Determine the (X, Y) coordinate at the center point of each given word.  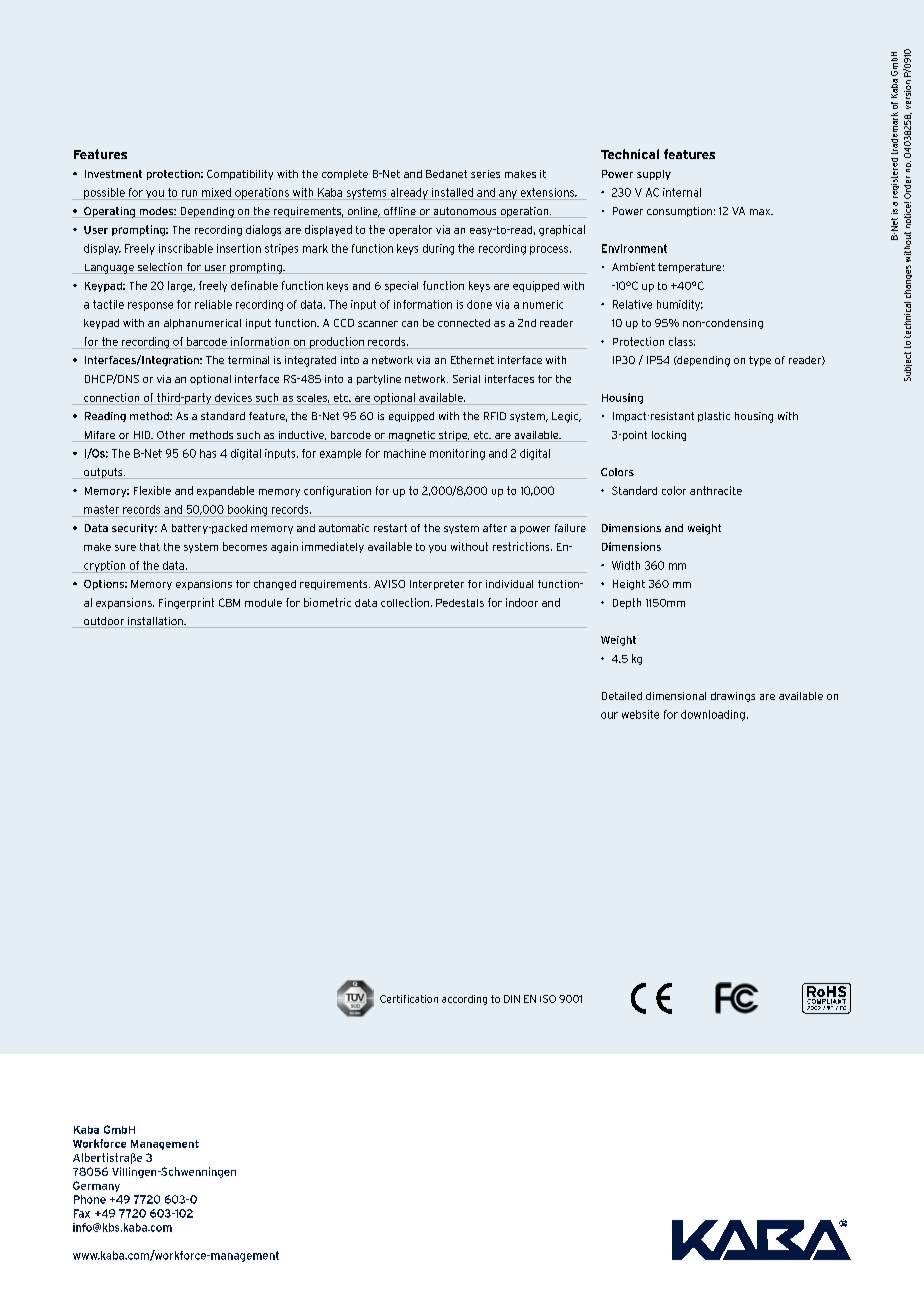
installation (155, 622)
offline (400, 212)
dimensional (676, 696)
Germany (96, 1186)
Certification (409, 999)
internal (682, 192)
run (189, 193)
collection (405, 602)
